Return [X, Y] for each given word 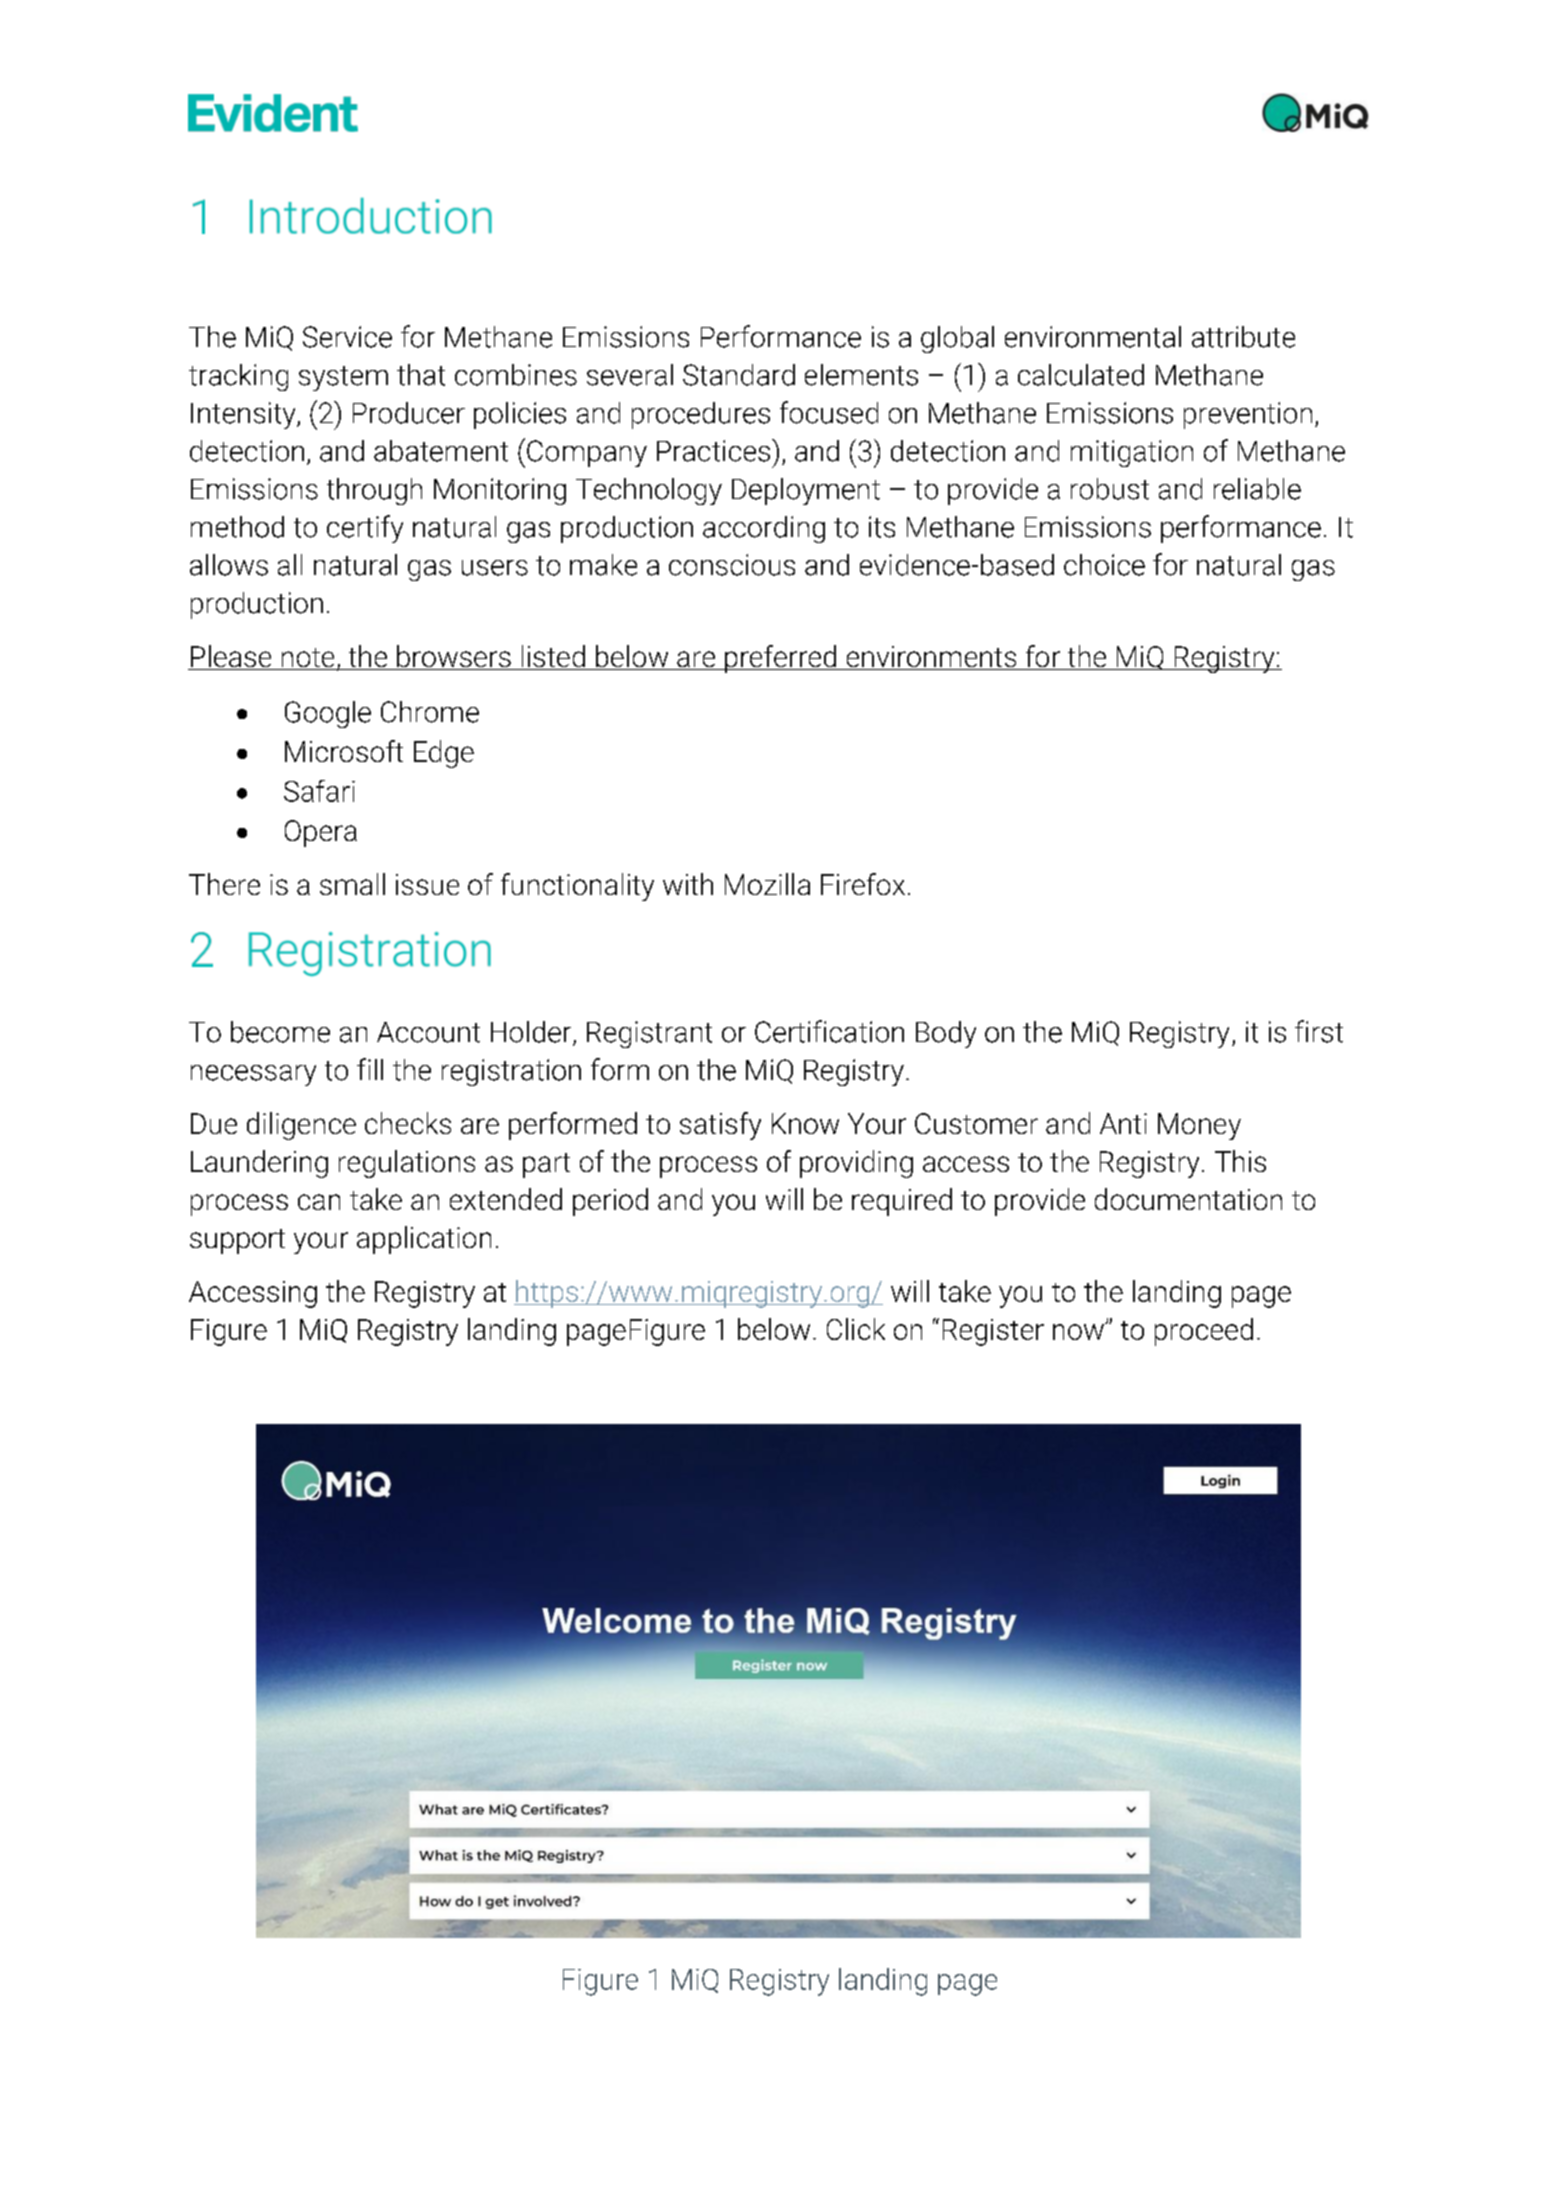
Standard [739, 375]
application [424, 1240]
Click [856, 1329]
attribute [1243, 337]
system [343, 378]
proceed [1204, 1332]
